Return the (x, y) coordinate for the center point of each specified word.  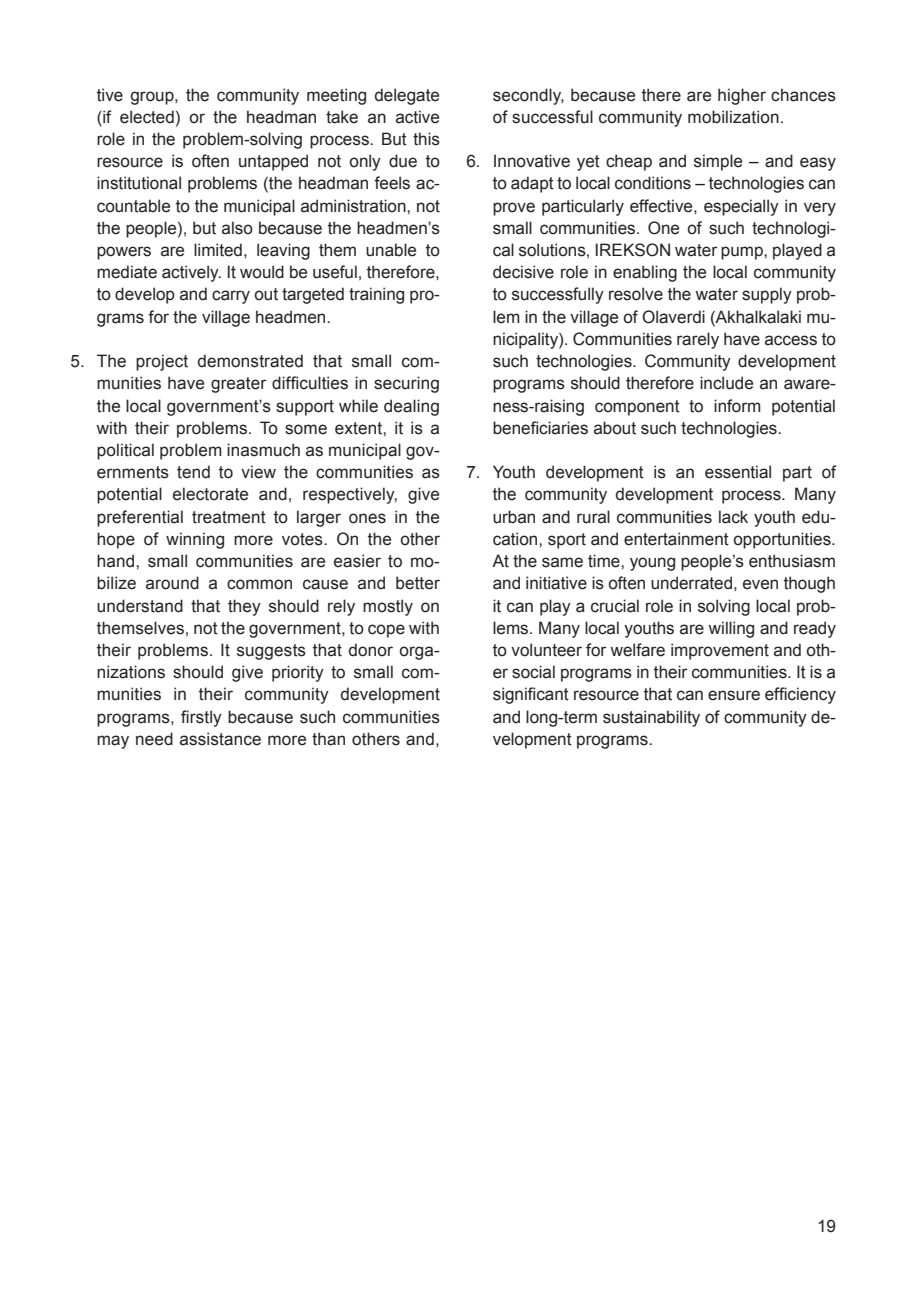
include (726, 383)
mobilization (733, 117)
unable (391, 250)
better (418, 583)
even (760, 584)
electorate (210, 494)
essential (738, 472)
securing (406, 384)
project (162, 362)
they (244, 607)
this (426, 139)
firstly (201, 718)
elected (147, 117)
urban (514, 517)
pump (743, 253)
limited (218, 250)
